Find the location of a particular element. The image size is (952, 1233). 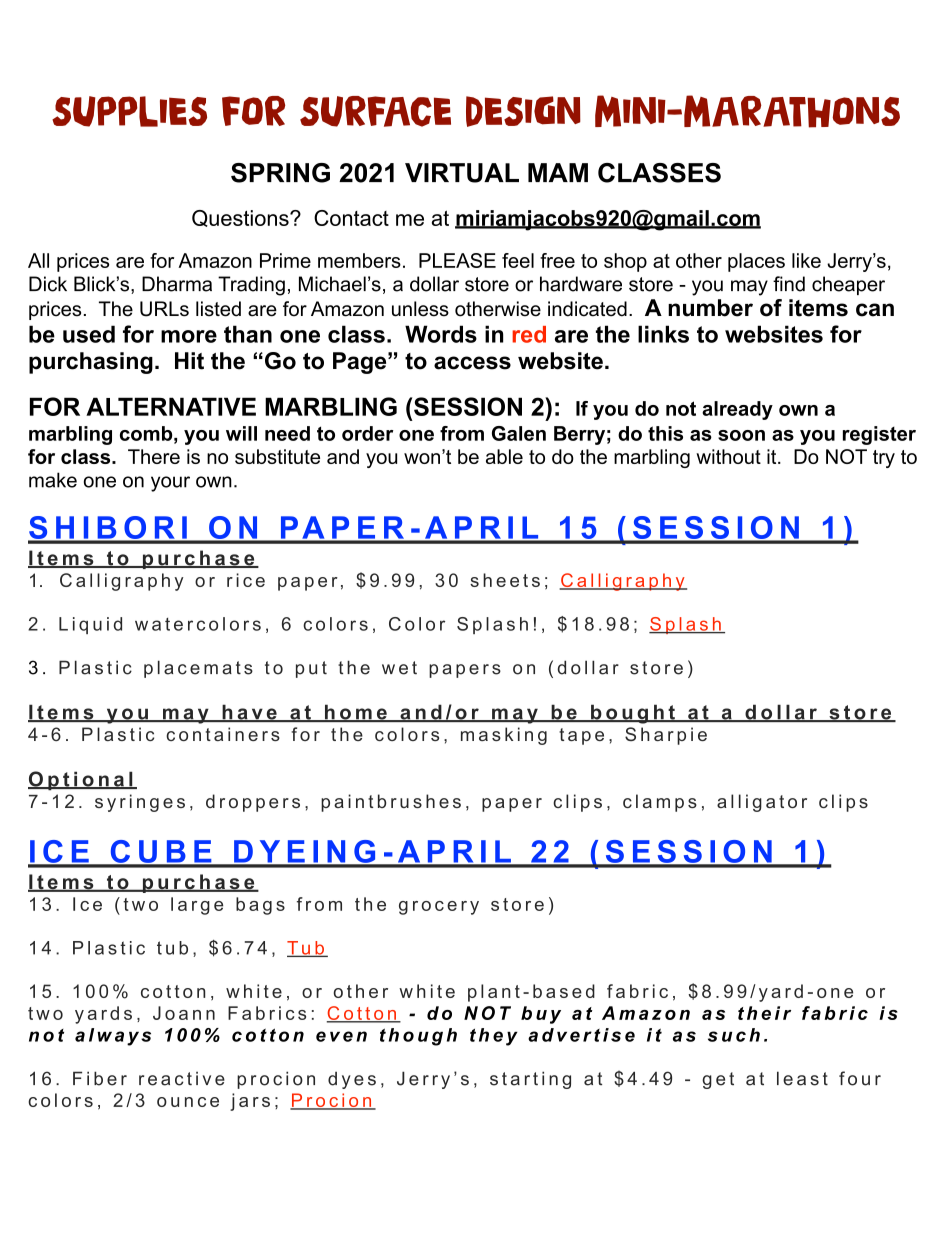

SUPPLIES is located at coordinates (129, 111).
